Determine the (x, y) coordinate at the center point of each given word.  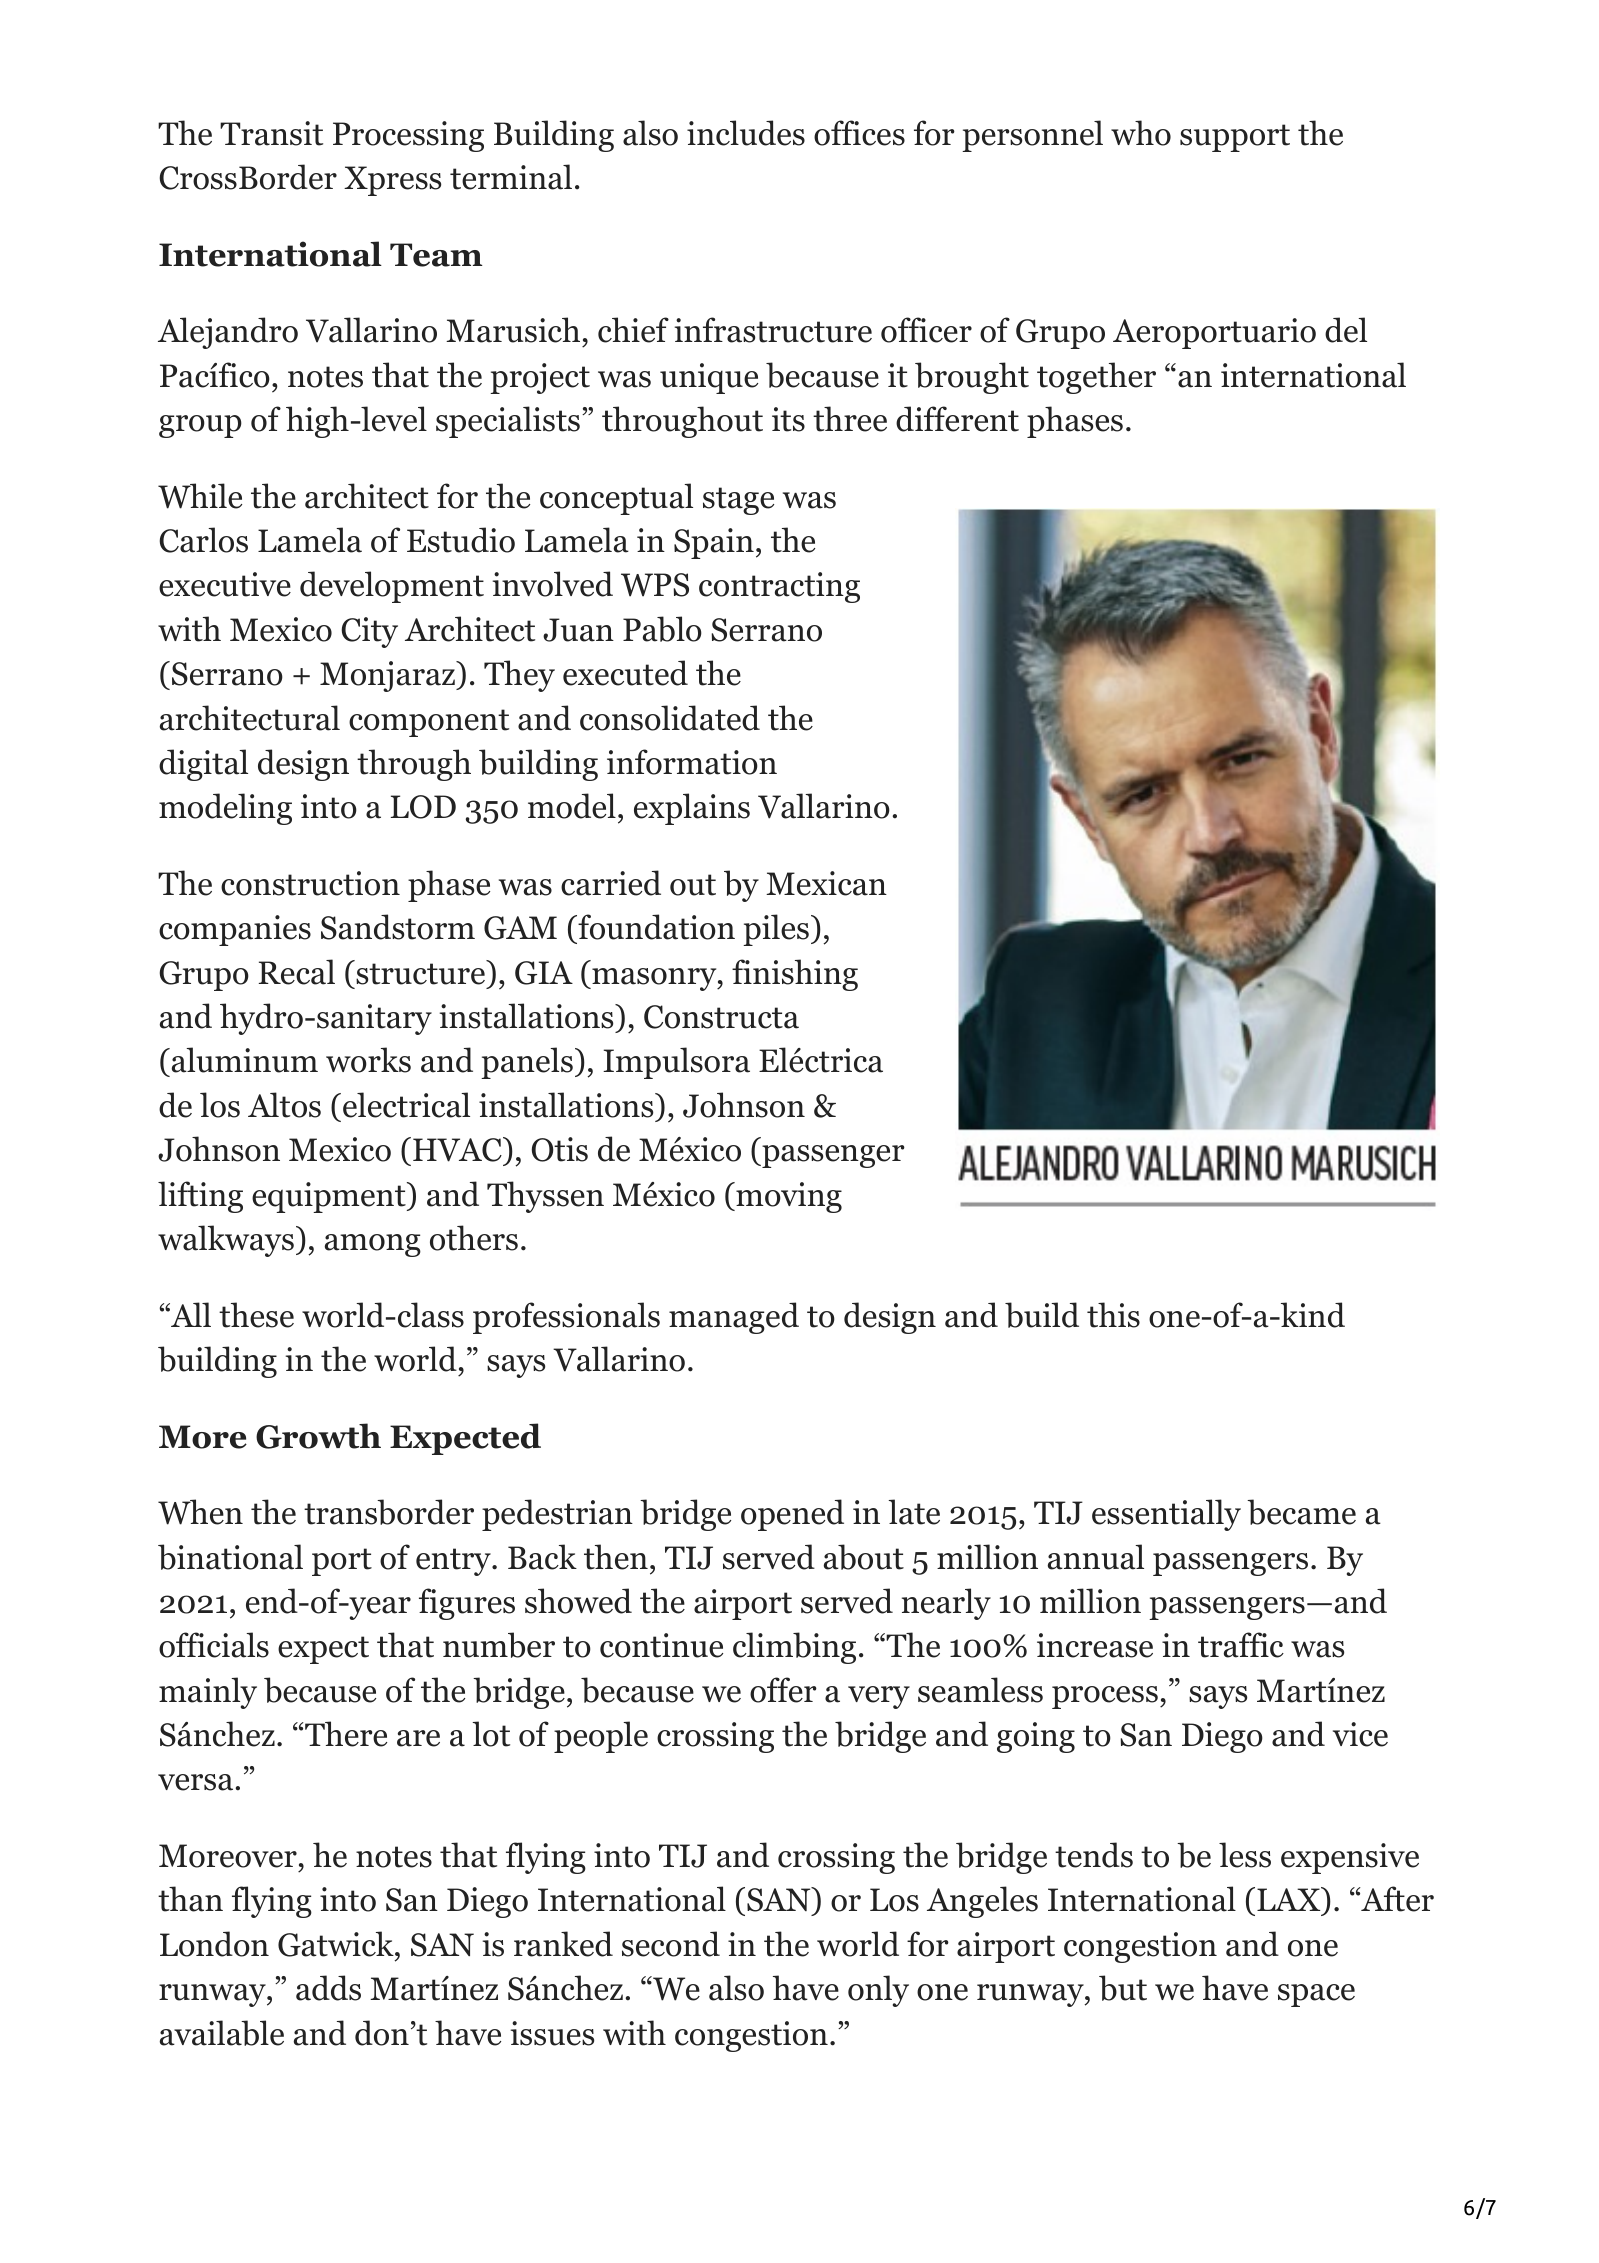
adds (328, 1988)
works (368, 1060)
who (1141, 133)
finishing (795, 975)
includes (746, 133)
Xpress (392, 181)
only (878, 1991)
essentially (1166, 1515)
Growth (318, 1436)
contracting (779, 587)
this (1113, 1315)
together (1096, 378)
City (369, 632)
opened (792, 1515)
